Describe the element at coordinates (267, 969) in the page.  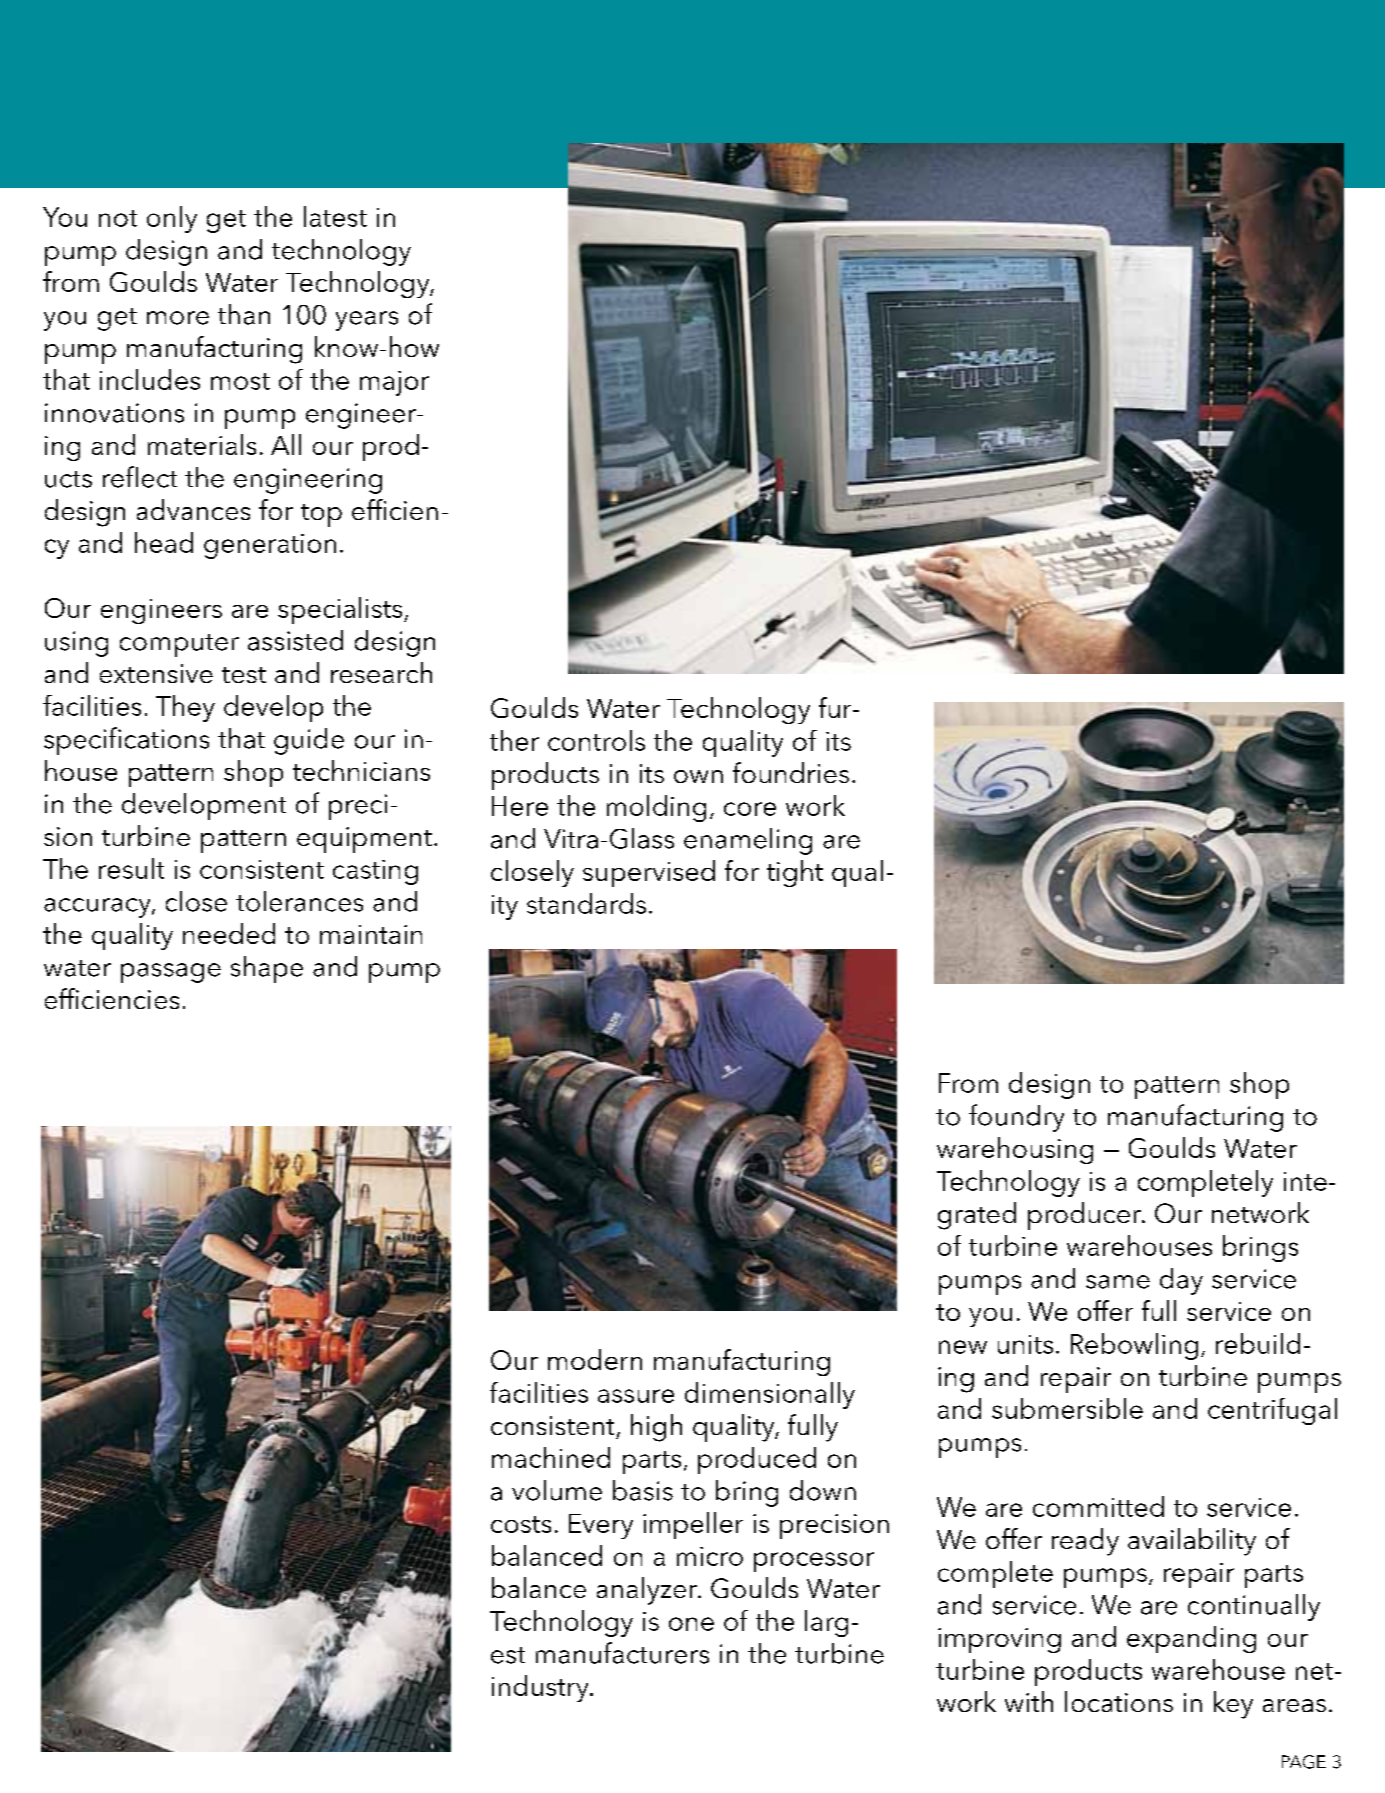
I see `shape` at that location.
